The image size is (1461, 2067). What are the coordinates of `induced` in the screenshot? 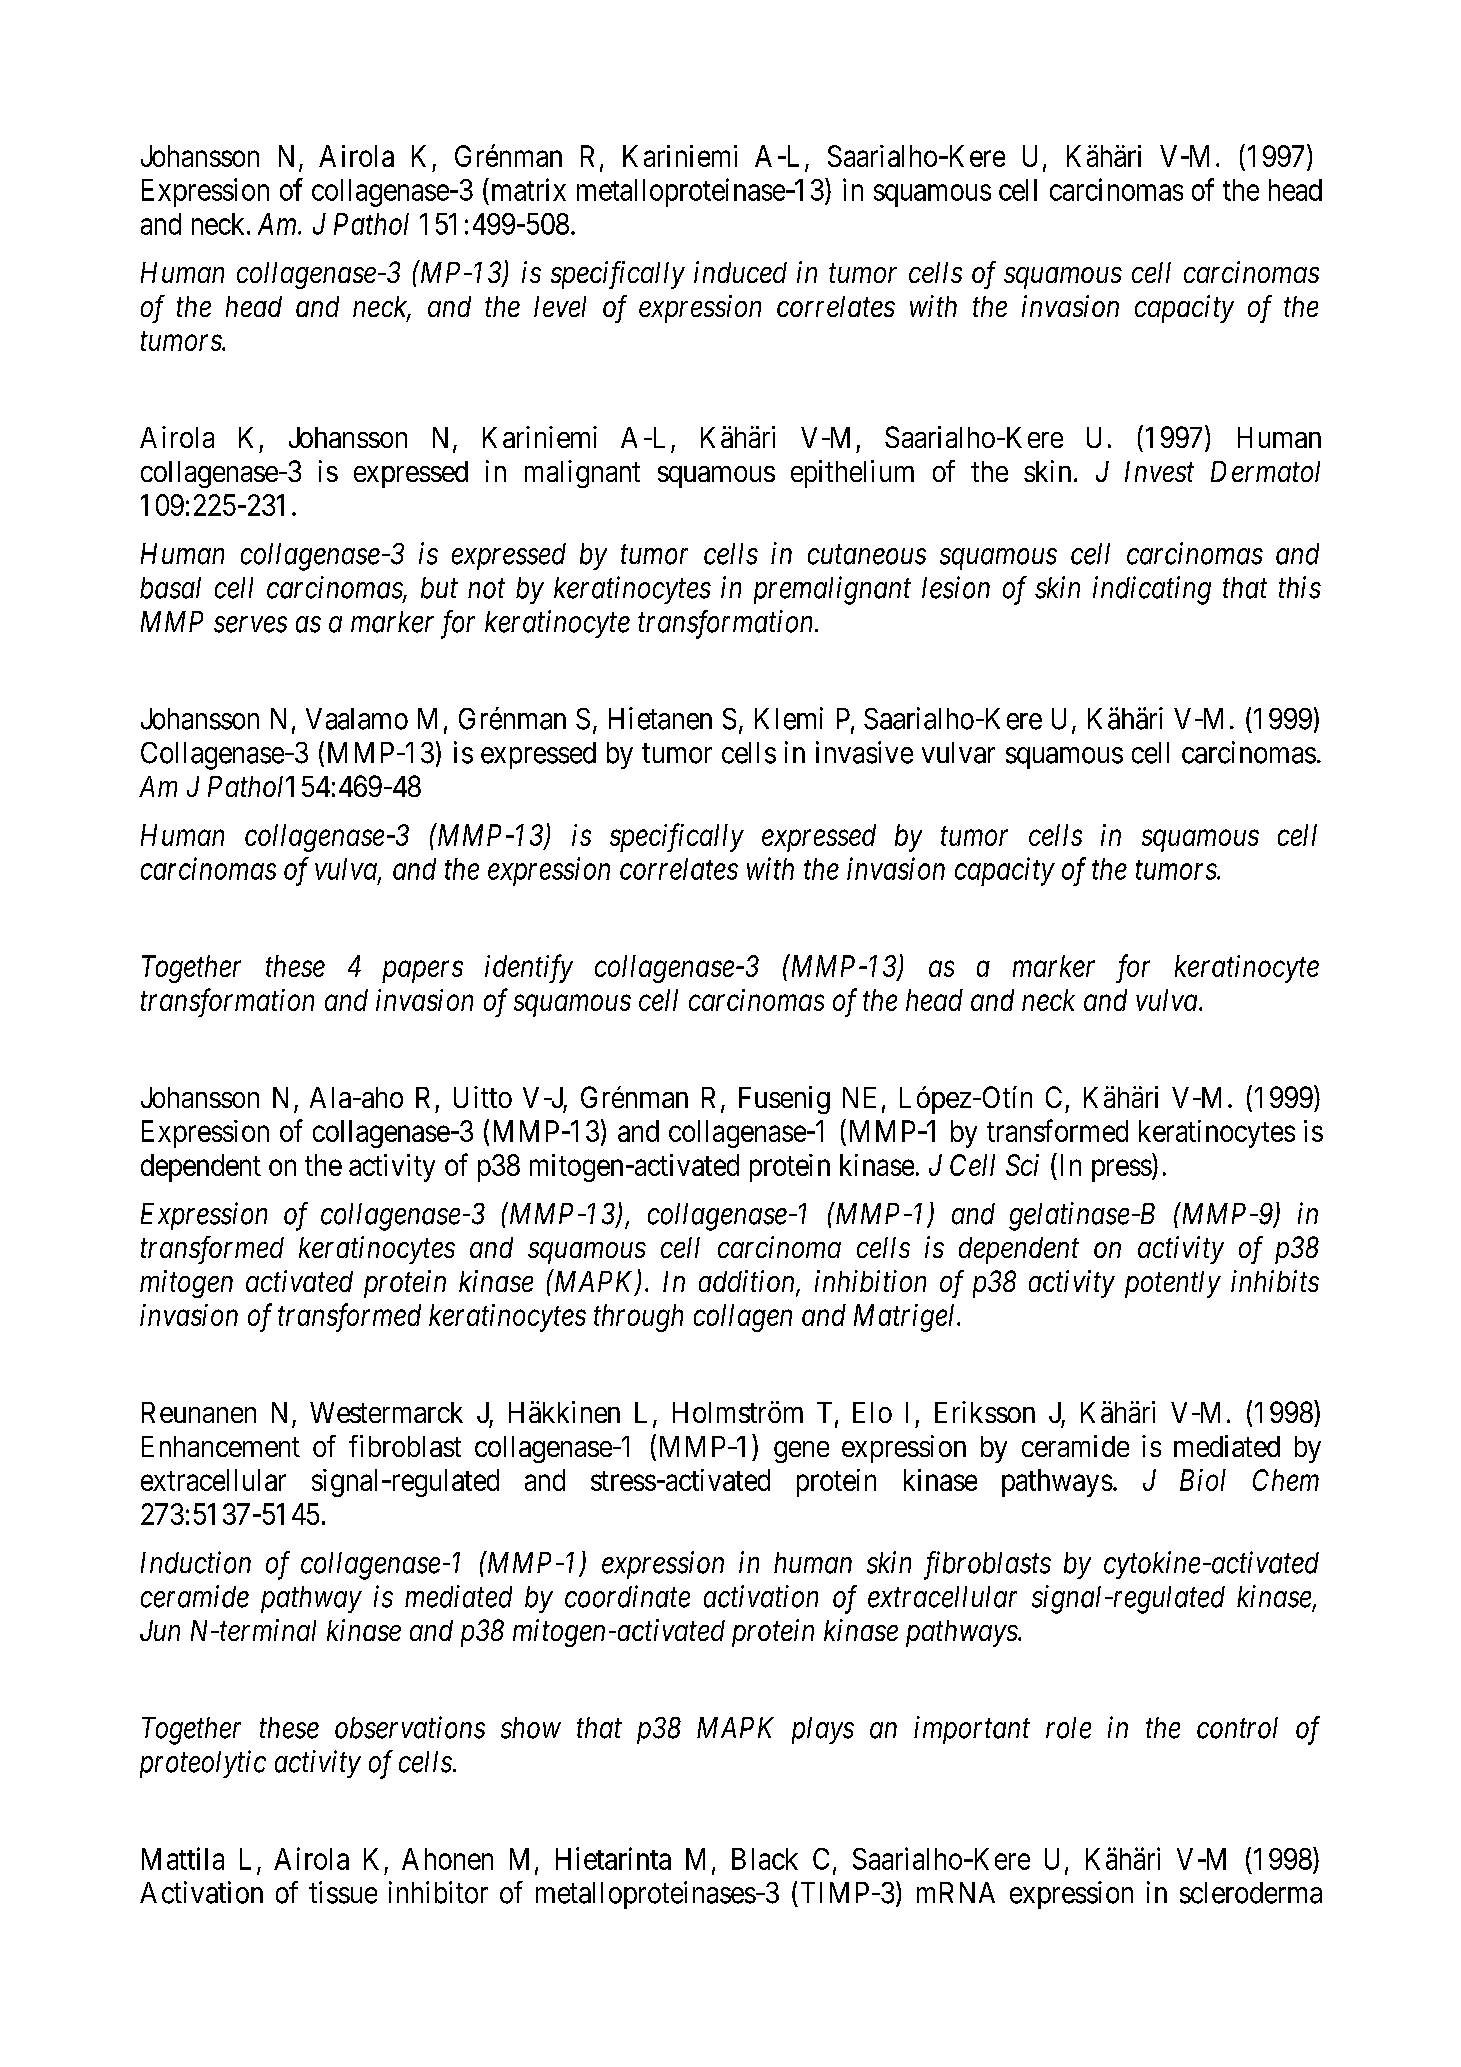 It's located at (740, 272).
